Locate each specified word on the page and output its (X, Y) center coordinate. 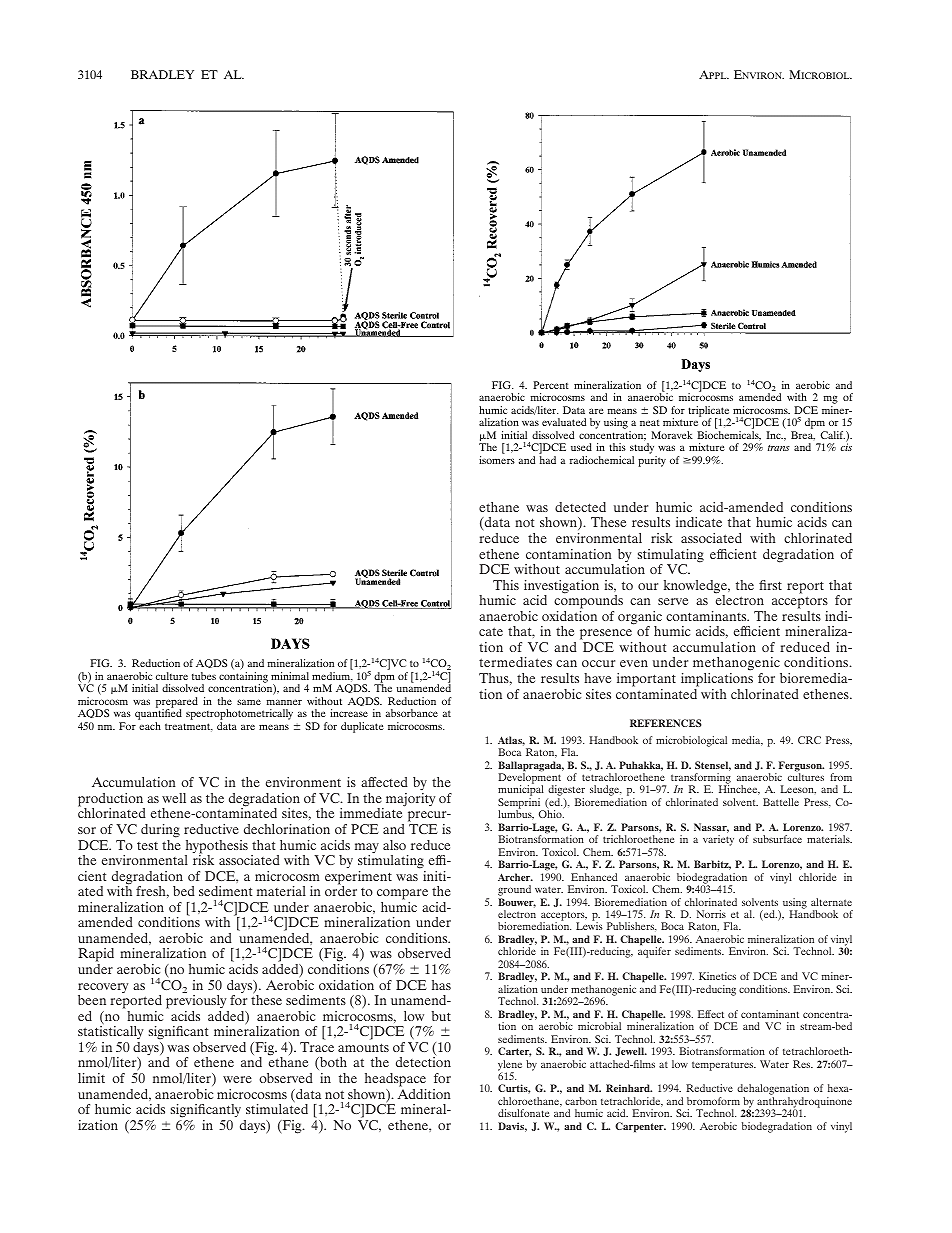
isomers (497, 460)
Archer (515, 877)
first (770, 585)
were (237, 1079)
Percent (551, 385)
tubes (204, 676)
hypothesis (216, 848)
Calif (832, 435)
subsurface (777, 839)
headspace (395, 1080)
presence (606, 636)
